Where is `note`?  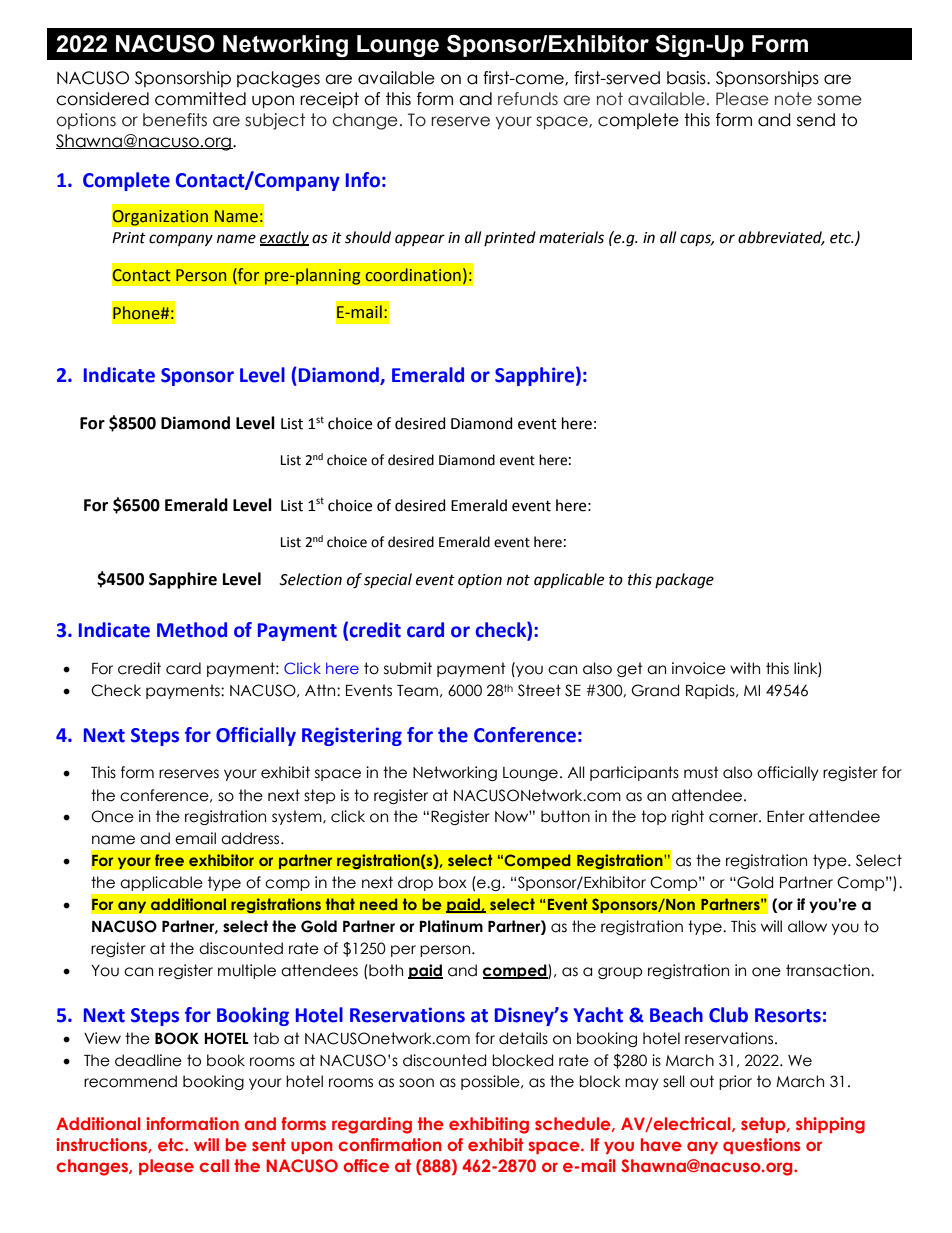 note is located at coordinates (793, 99).
